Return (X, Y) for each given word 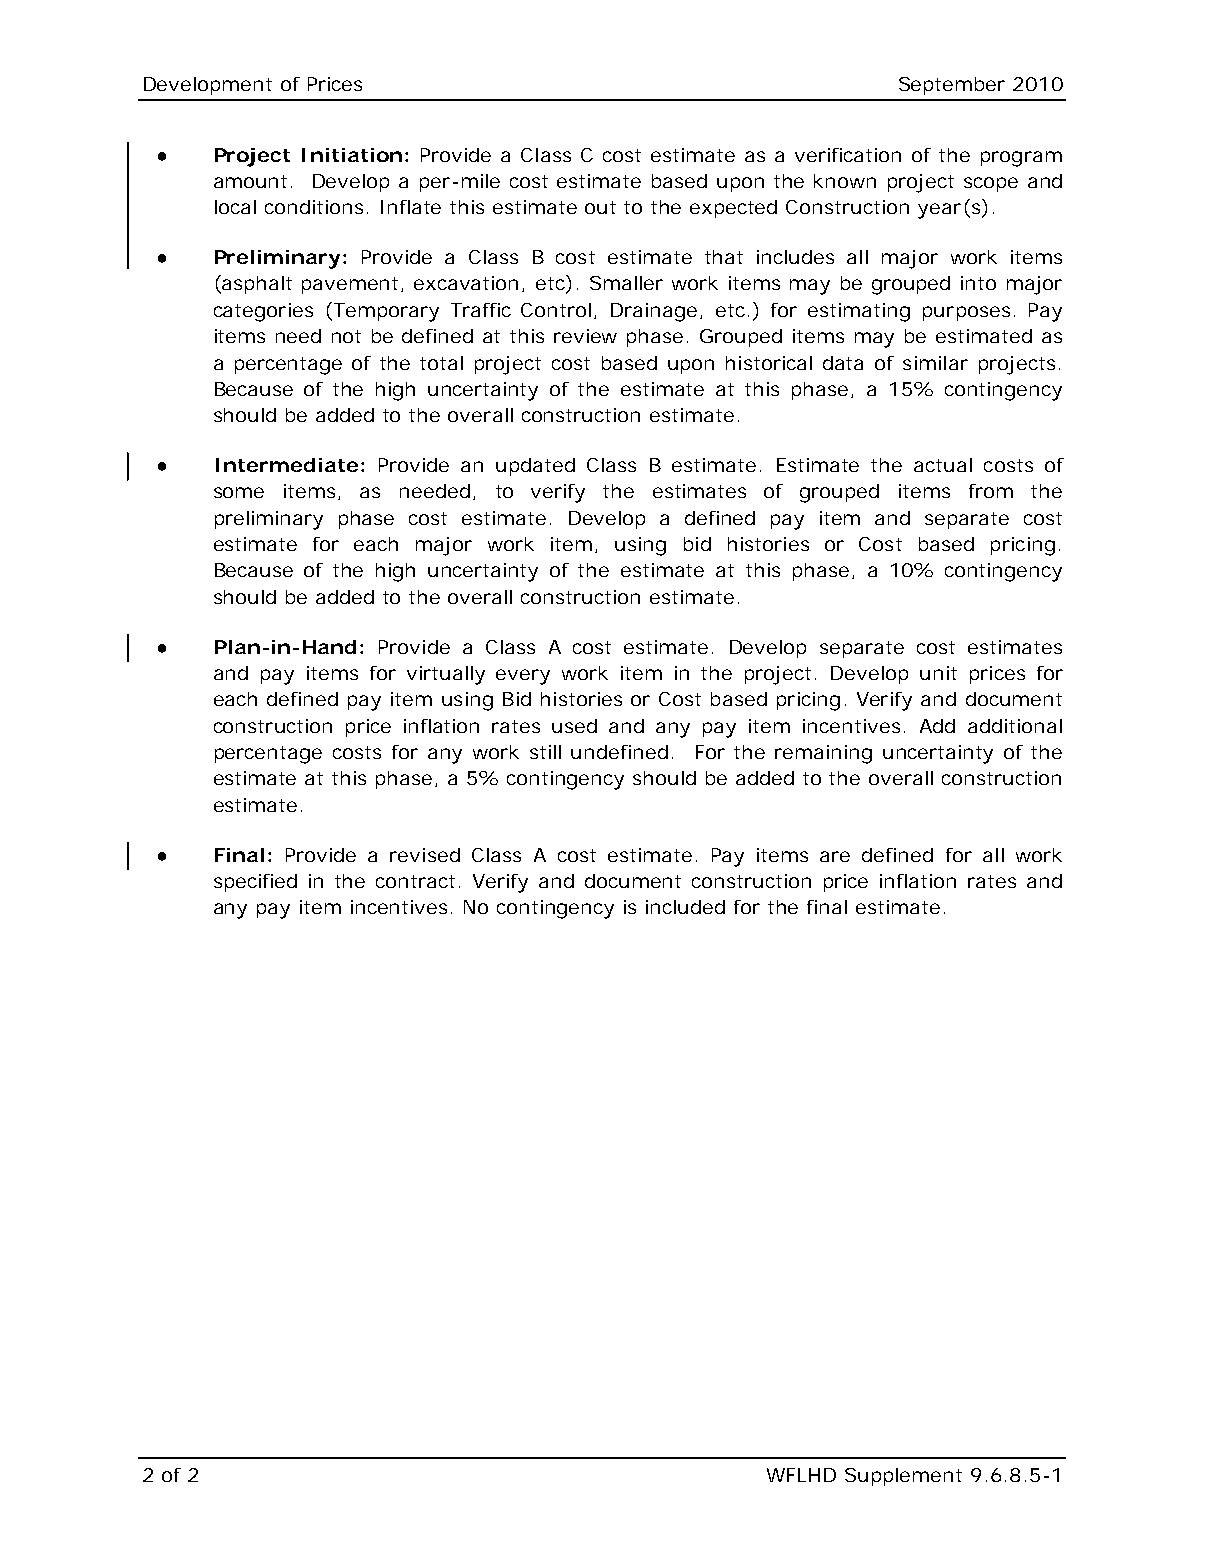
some (239, 492)
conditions (314, 207)
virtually (446, 675)
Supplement (903, 1477)
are (835, 856)
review (585, 336)
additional (1015, 726)
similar (935, 363)
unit (938, 673)
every (523, 677)
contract (415, 881)
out (600, 207)
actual (943, 465)
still (545, 752)
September (952, 86)
